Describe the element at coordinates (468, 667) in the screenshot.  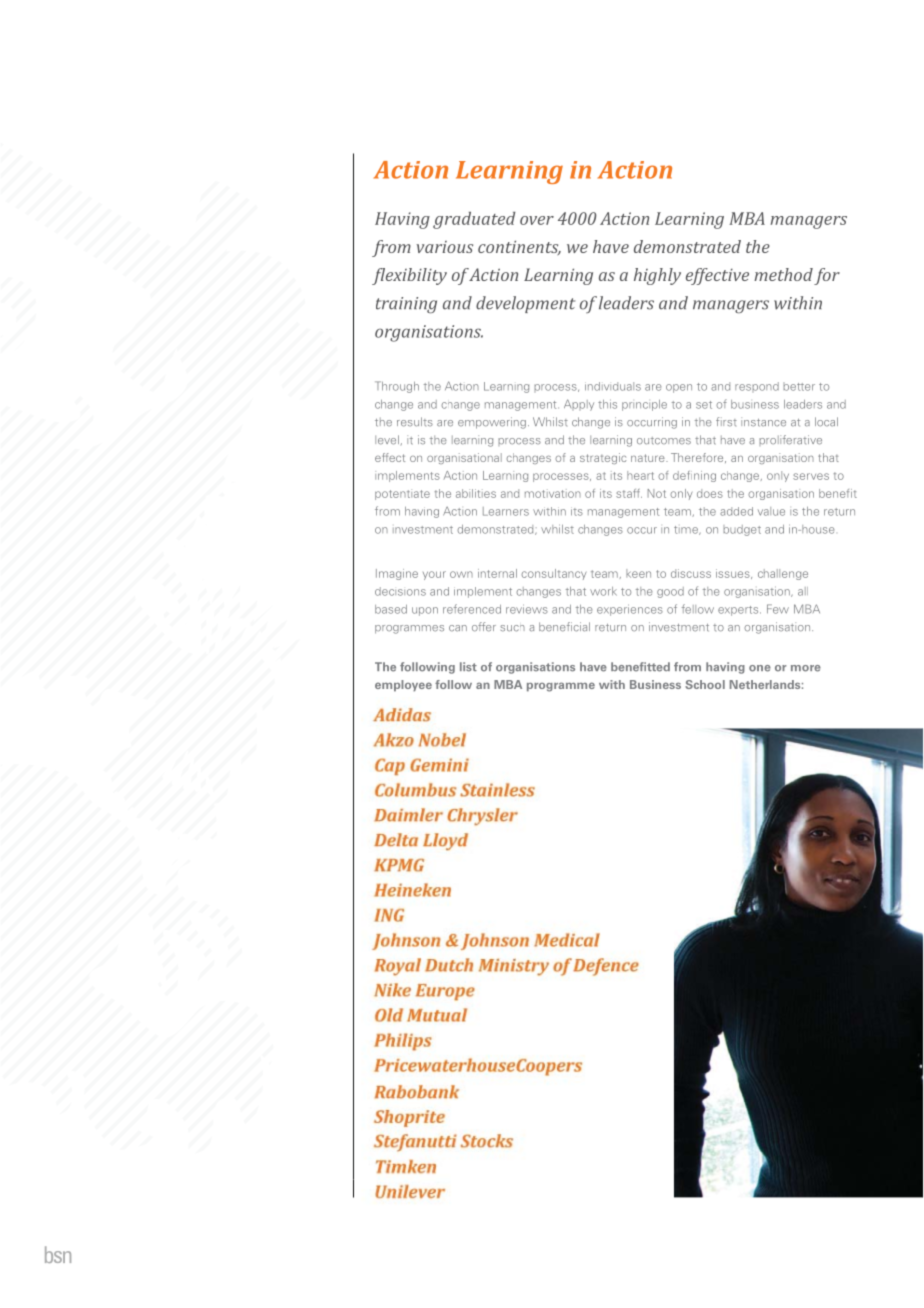
I see `list` at that location.
